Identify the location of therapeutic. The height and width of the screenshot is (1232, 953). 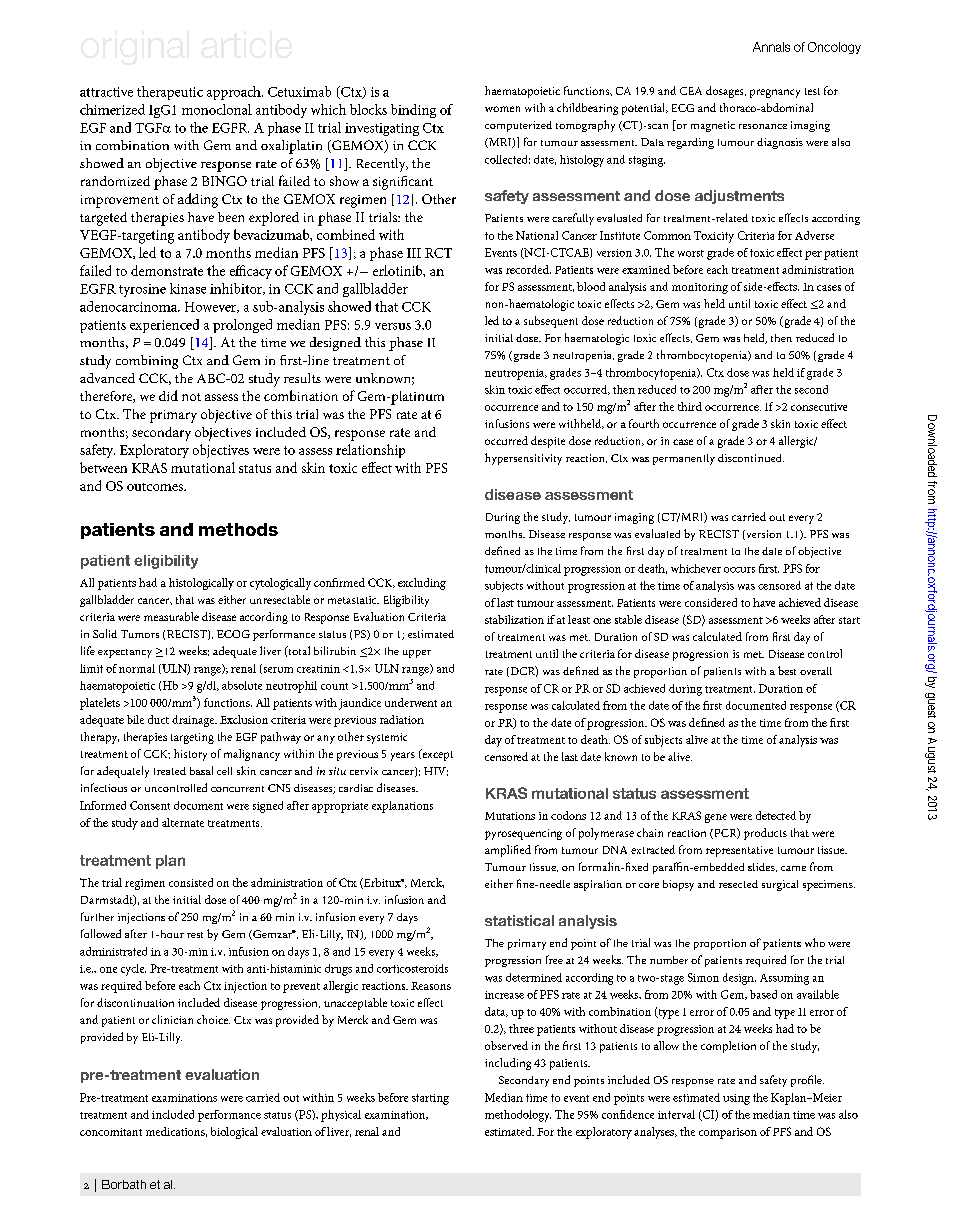
(170, 93).
